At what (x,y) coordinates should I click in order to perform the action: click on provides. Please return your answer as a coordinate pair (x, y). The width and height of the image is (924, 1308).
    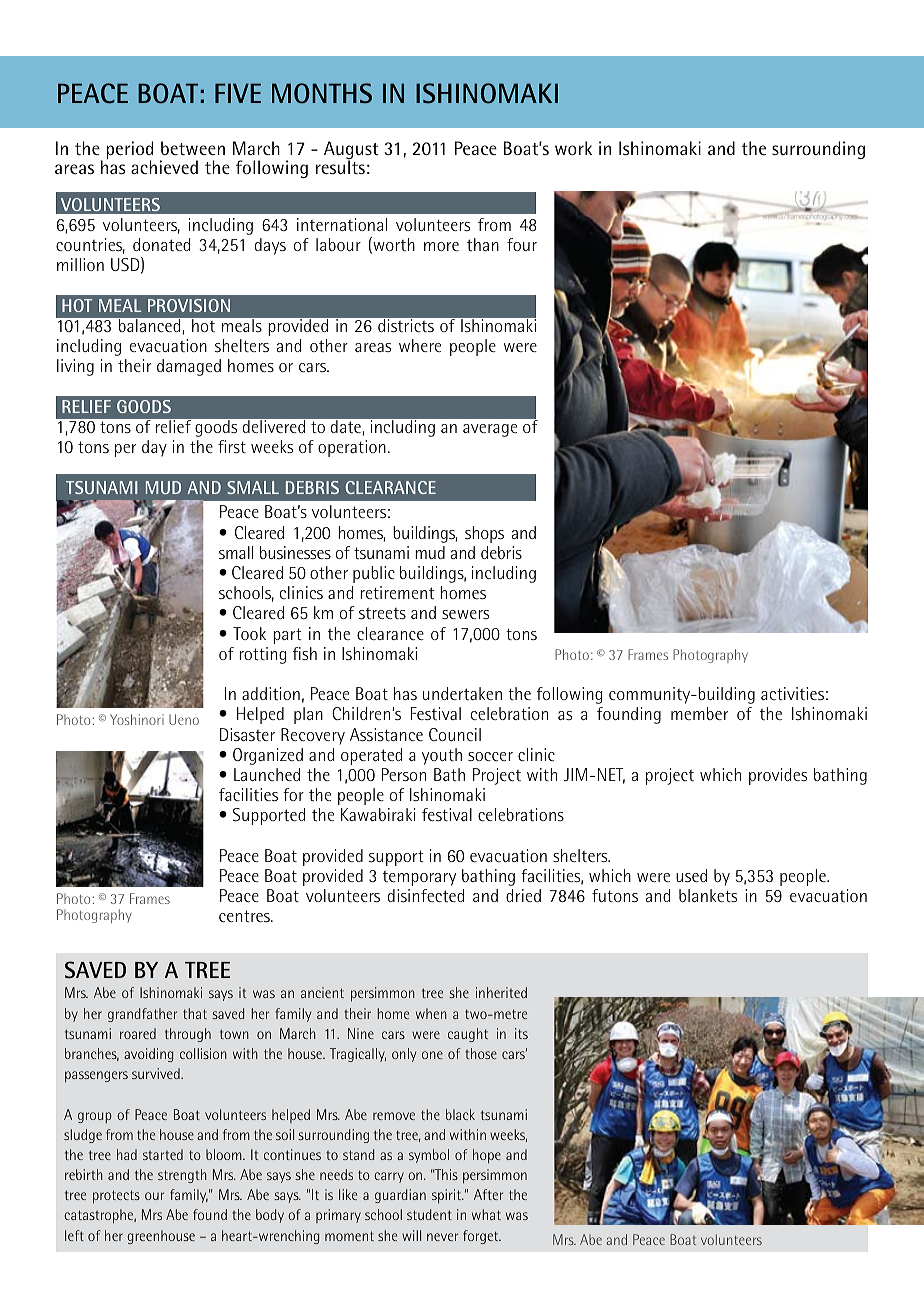
    Looking at the image, I should click on (778, 776).
